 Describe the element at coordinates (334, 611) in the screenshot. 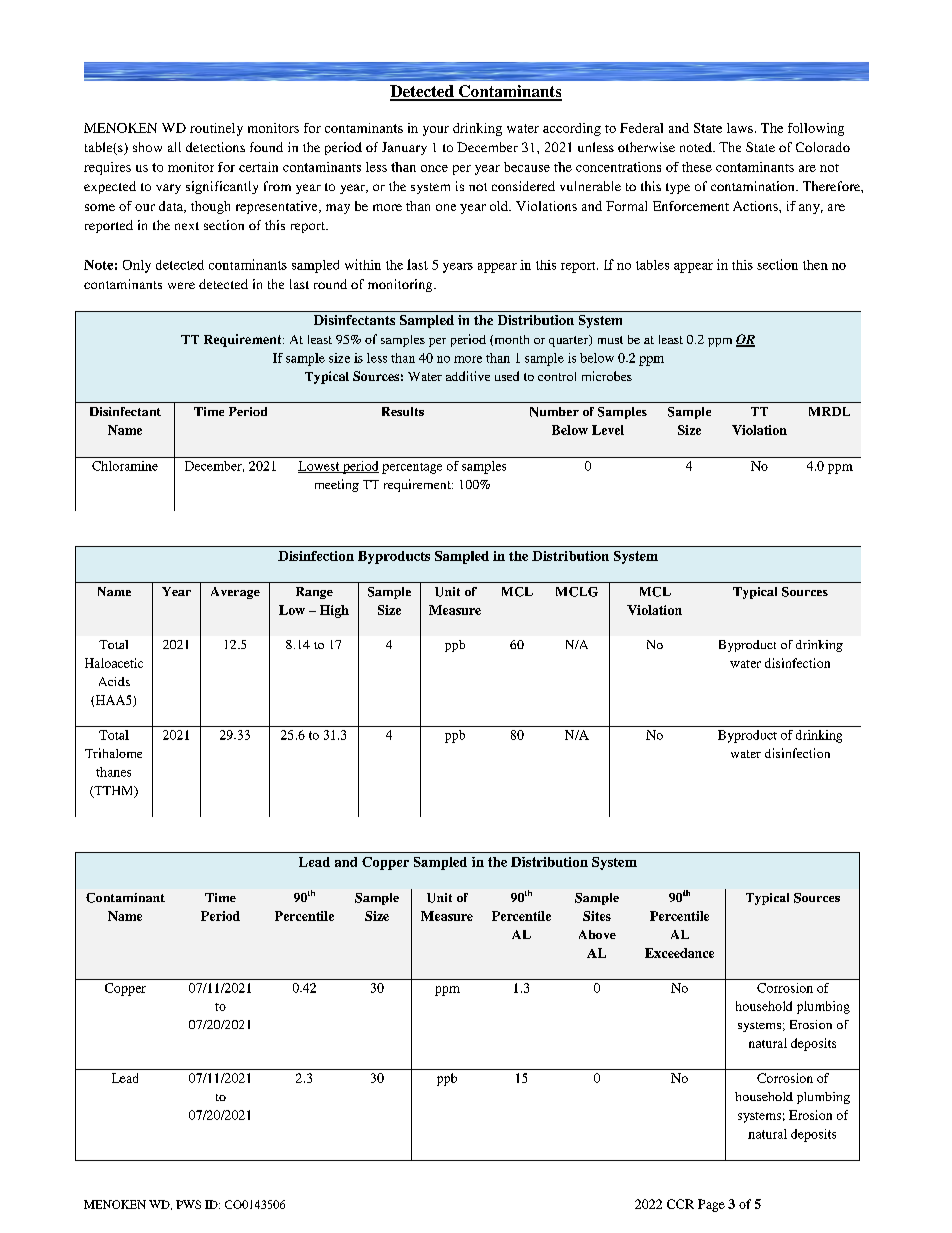

I see `High` at that location.
